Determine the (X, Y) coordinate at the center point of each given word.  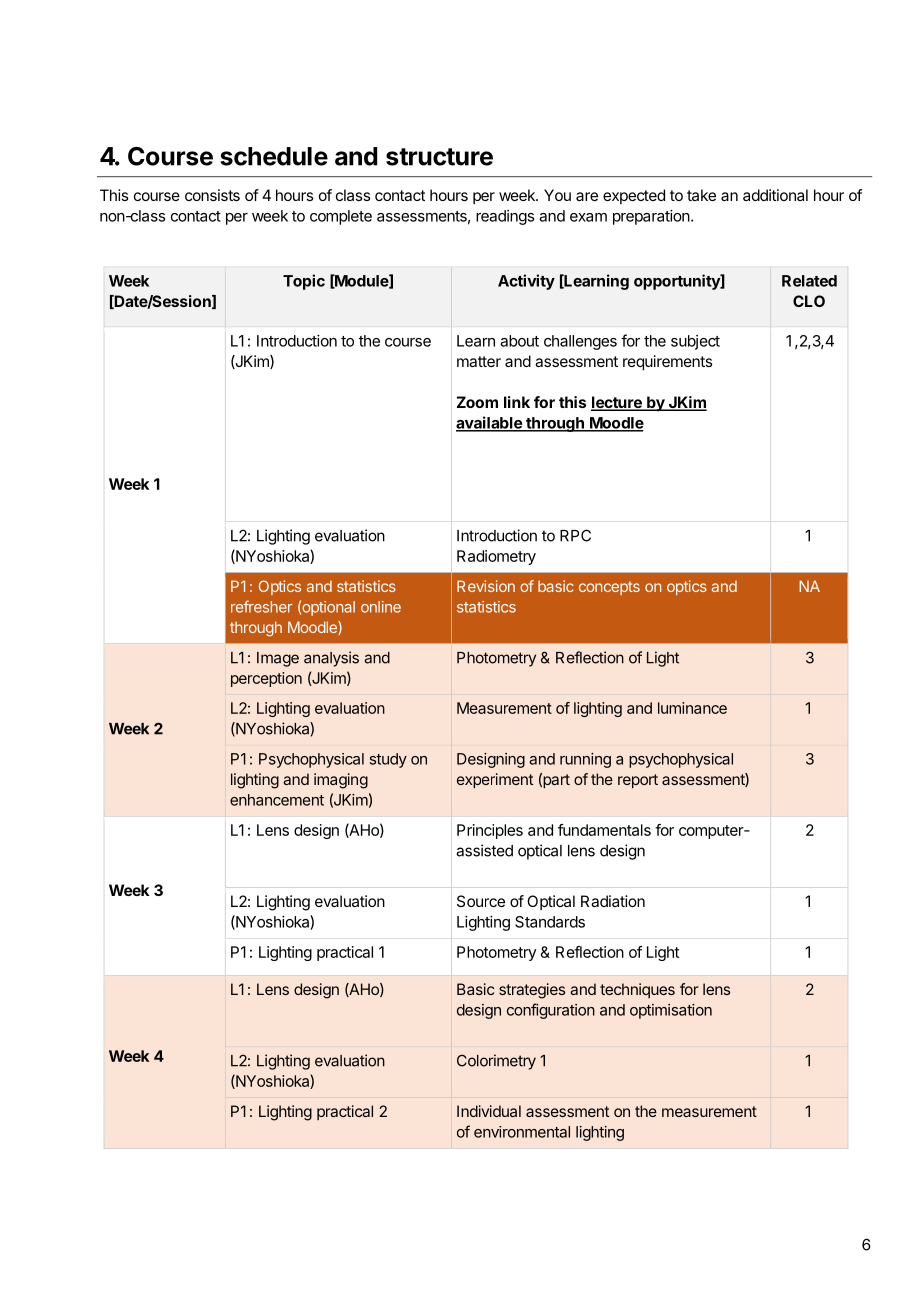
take (701, 195)
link (517, 402)
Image (278, 659)
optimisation (671, 1011)
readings (505, 217)
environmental (522, 1132)
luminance (692, 708)
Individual (489, 1111)
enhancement (277, 800)
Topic (304, 282)
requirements (667, 363)
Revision (486, 586)
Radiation (613, 901)
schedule (274, 156)
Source (481, 901)
